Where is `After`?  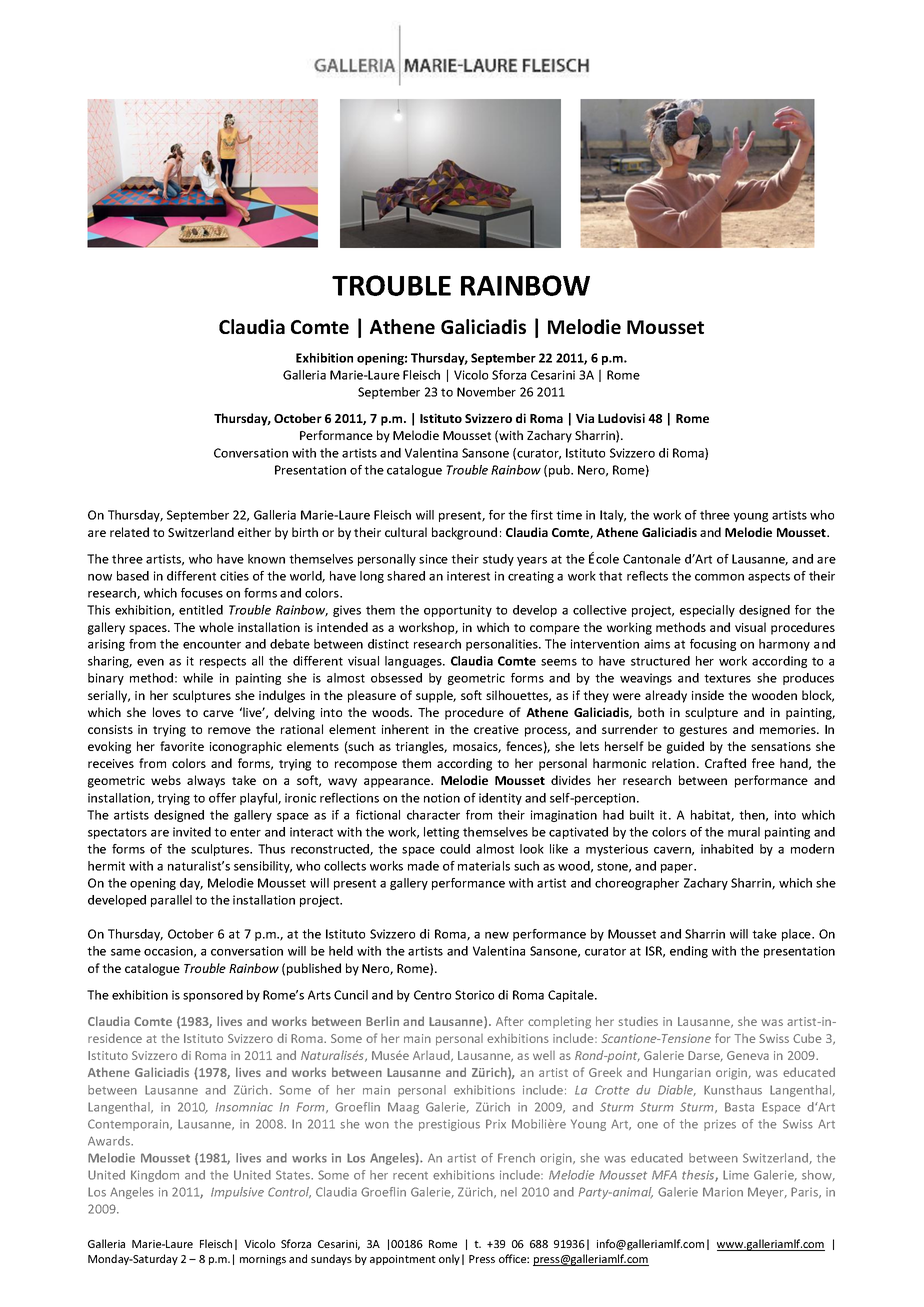
After is located at coordinates (509, 1021).
